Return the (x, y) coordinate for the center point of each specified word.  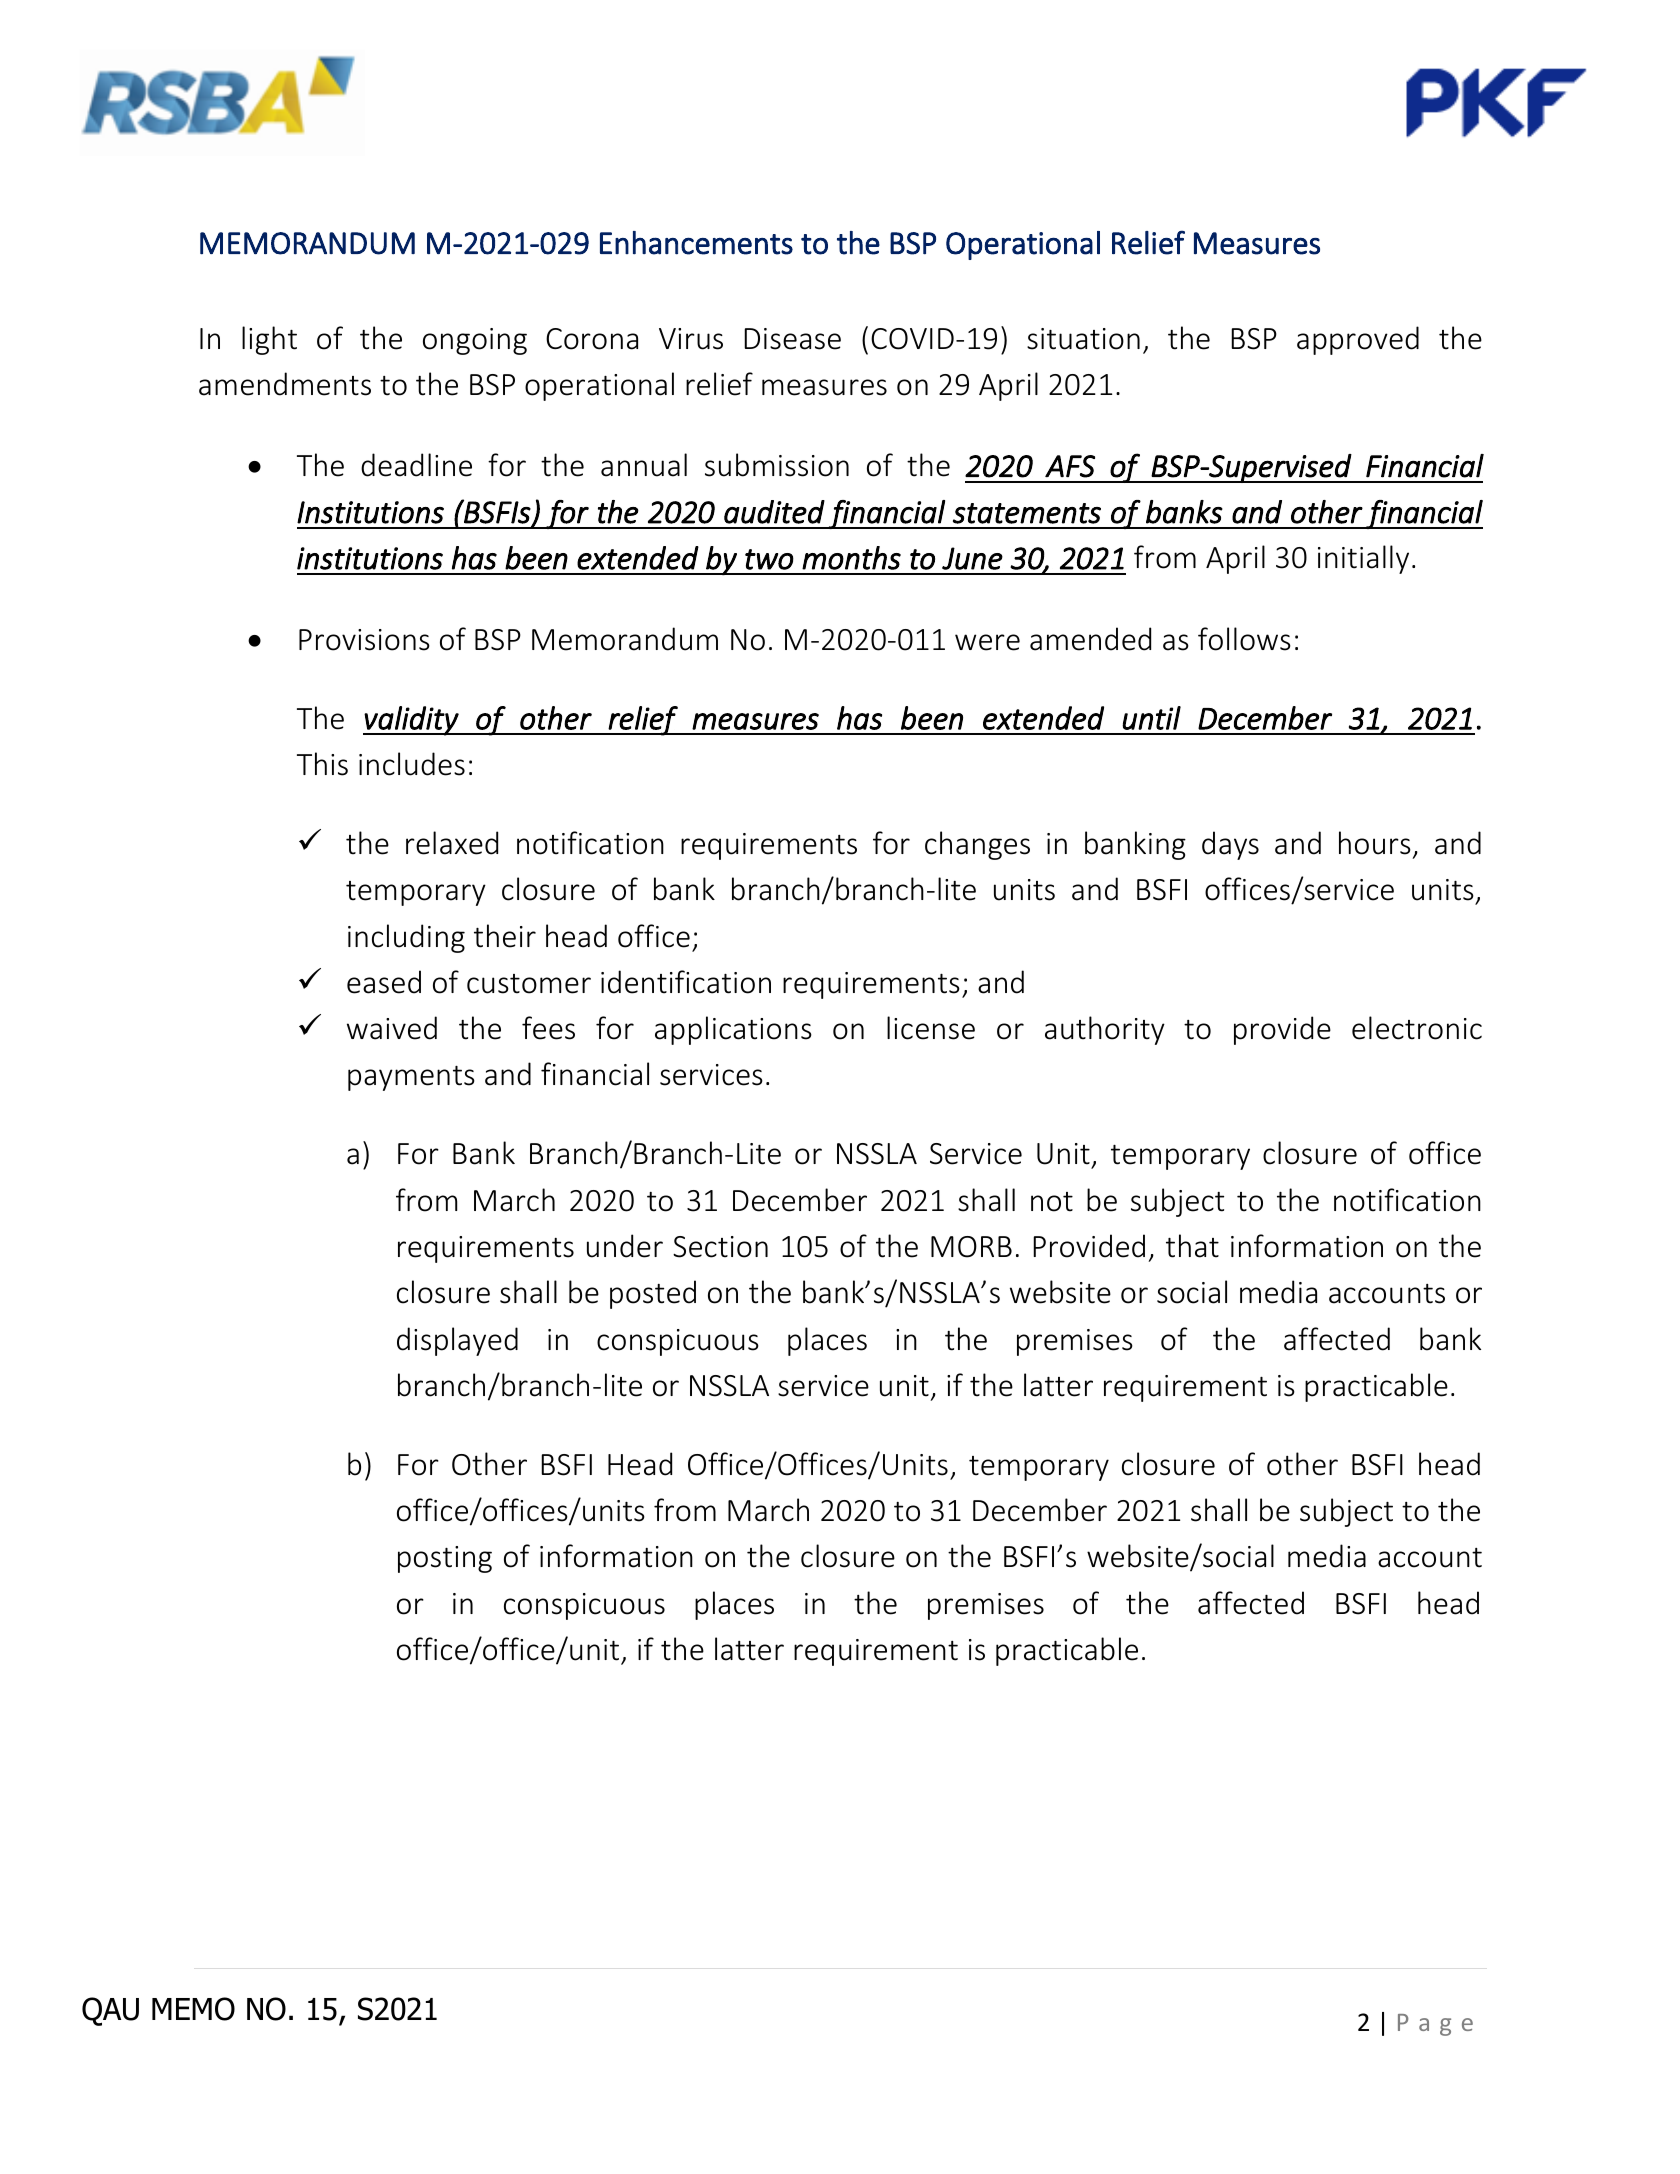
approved (1358, 340)
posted (653, 1294)
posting (445, 1559)
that (1192, 1246)
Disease (792, 339)
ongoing (475, 341)
